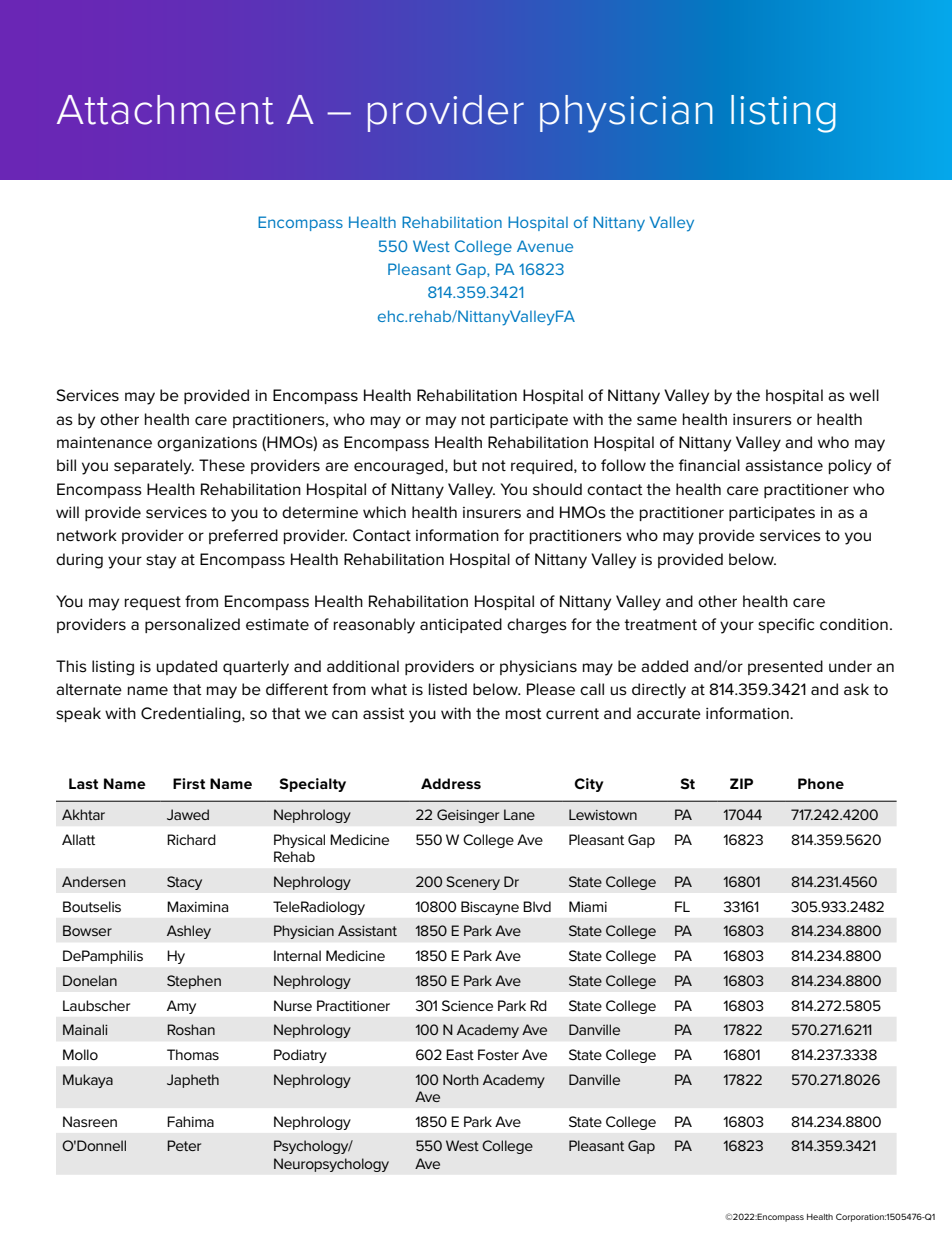 The image size is (952, 1233). Describe the element at coordinates (709, 465) in the image. I see `financial` at that location.
